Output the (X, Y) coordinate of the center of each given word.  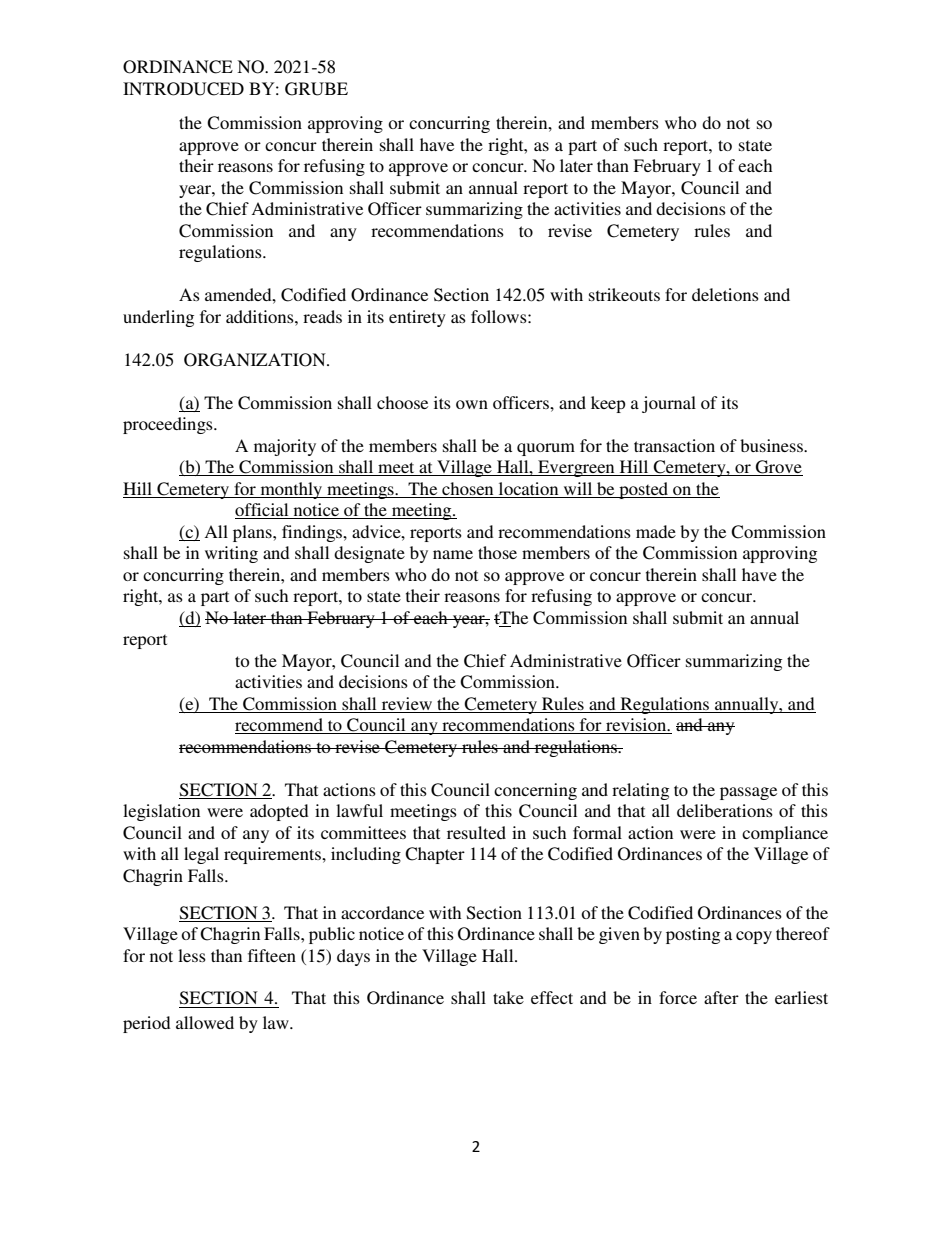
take (508, 997)
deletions (725, 294)
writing (231, 554)
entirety (417, 318)
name (453, 554)
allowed (205, 1022)
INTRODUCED (183, 89)
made (656, 531)
